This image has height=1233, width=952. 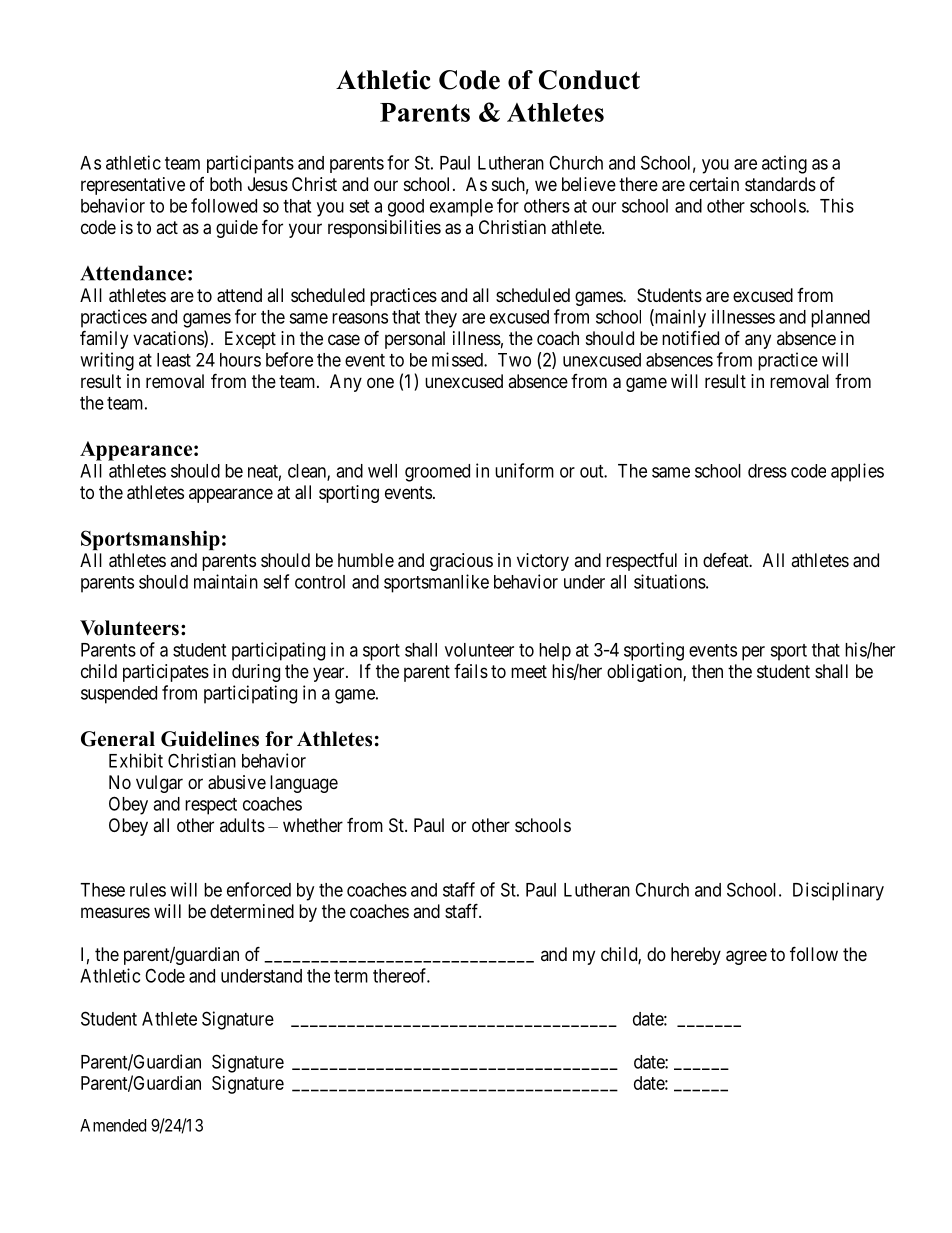 I want to click on hereby, so click(x=696, y=956).
